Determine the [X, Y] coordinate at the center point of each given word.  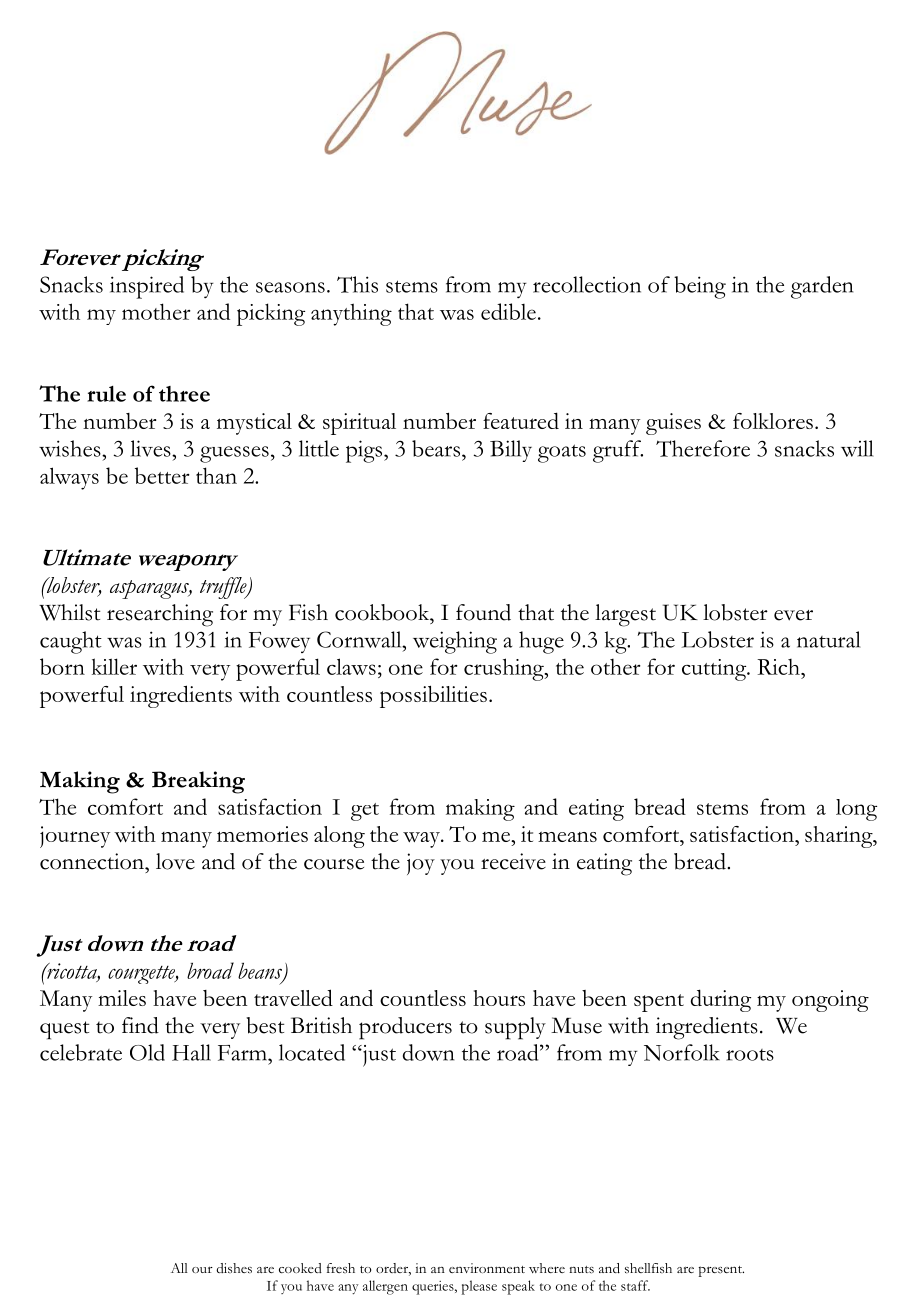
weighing [455, 642]
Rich [779, 667]
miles [122, 998]
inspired [147, 287]
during [721, 1000]
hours [499, 998]
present [721, 1271]
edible [508, 311]
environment [487, 1268]
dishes [234, 1268]
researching [160, 615]
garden [822, 287]
